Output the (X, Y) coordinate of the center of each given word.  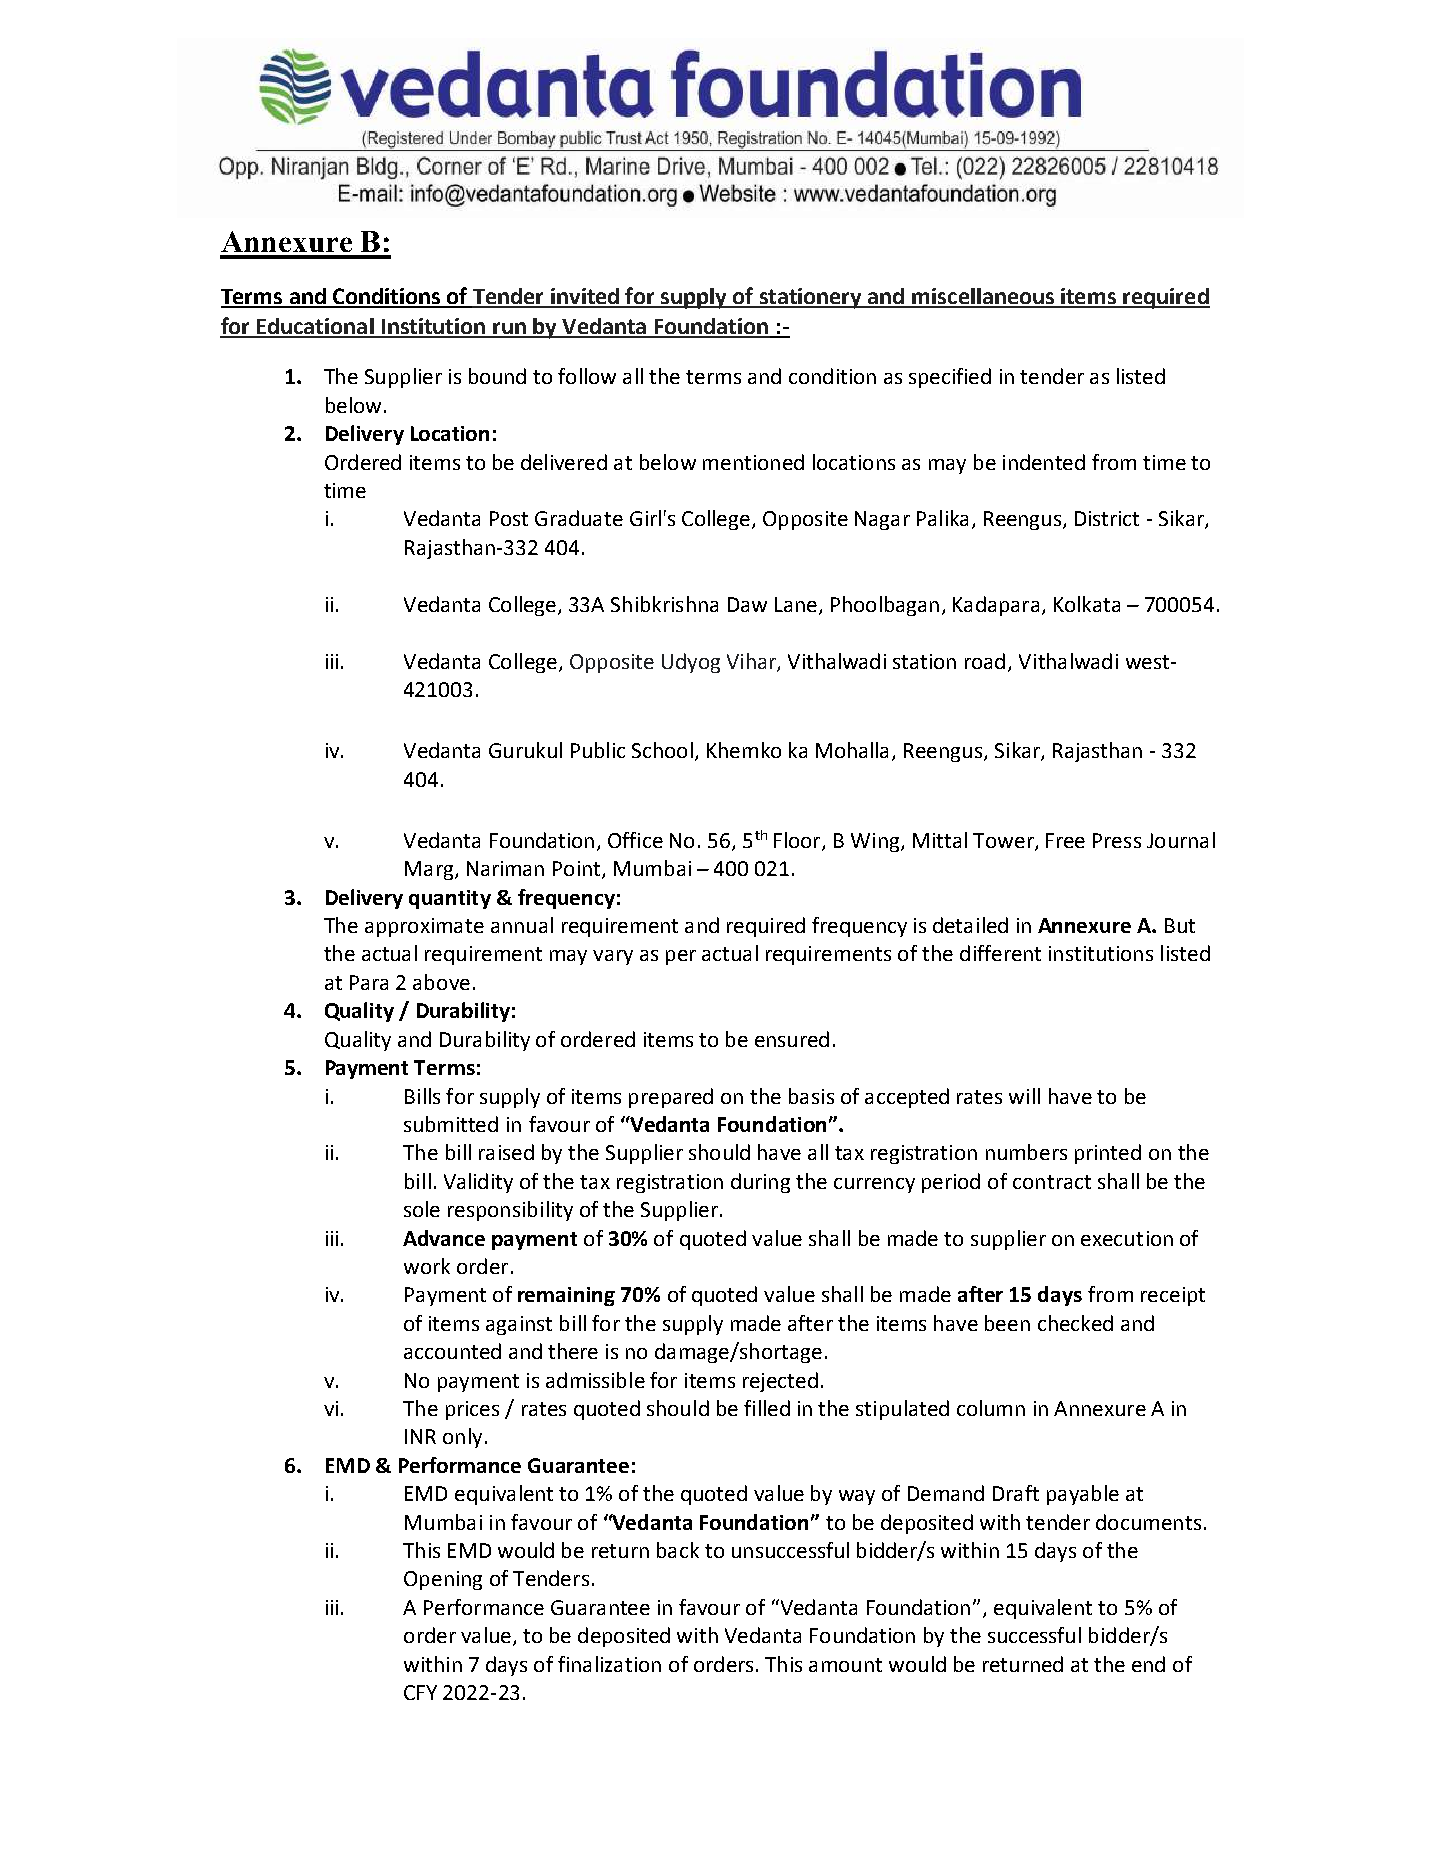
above (441, 982)
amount (845, 1665)
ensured (792, 1039)
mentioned (753, 462)
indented (1044, 462)
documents (1148, 1522)
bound (497, 376)
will (1024, 1096)
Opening (443, 1580)
